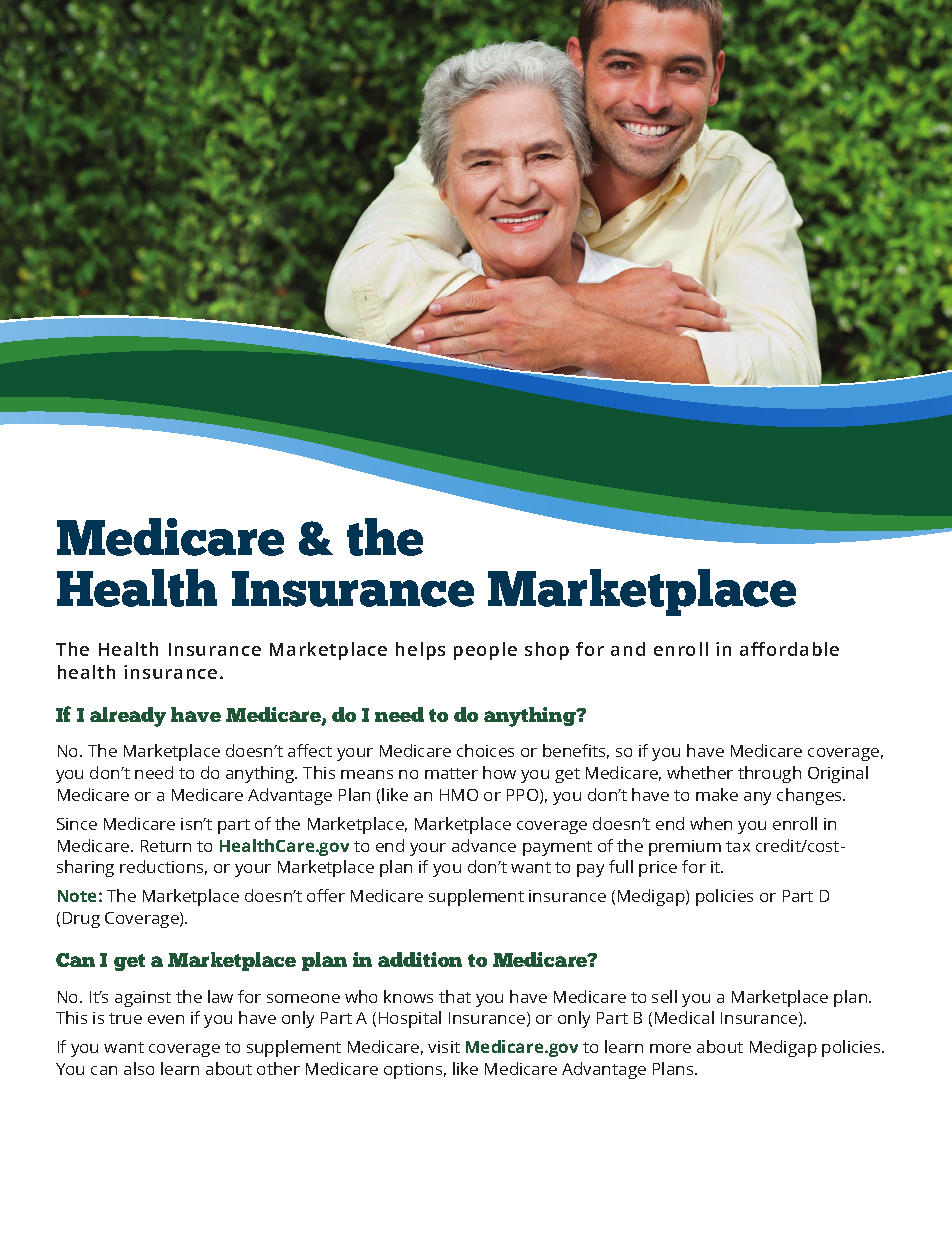 The width and height of the page is (952, 1233). Describe the element at coordinates (166, 846) in the page. I see `Return` at that location.
